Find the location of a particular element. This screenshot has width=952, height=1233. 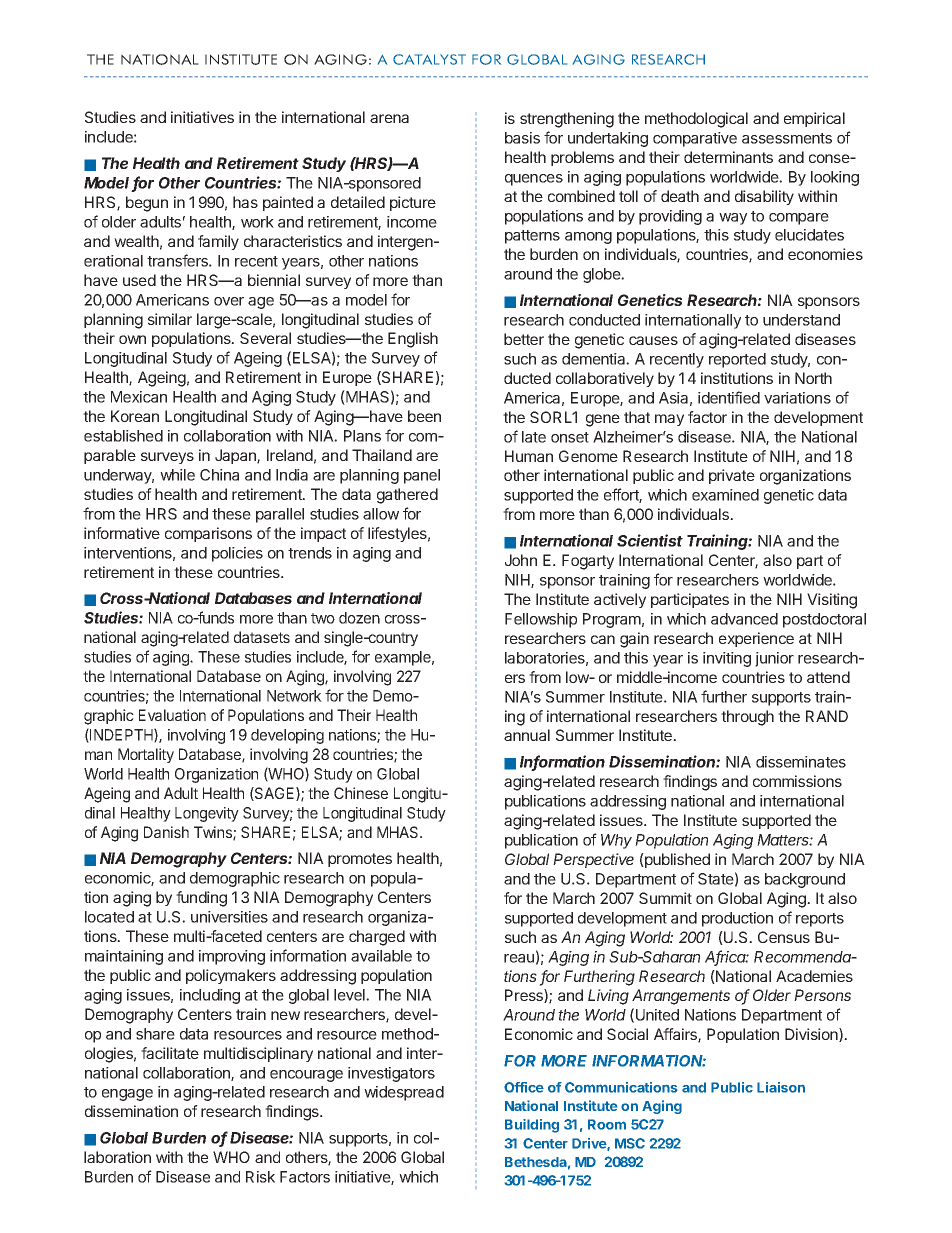

CATALYST is located at coordinates (429, 59).
